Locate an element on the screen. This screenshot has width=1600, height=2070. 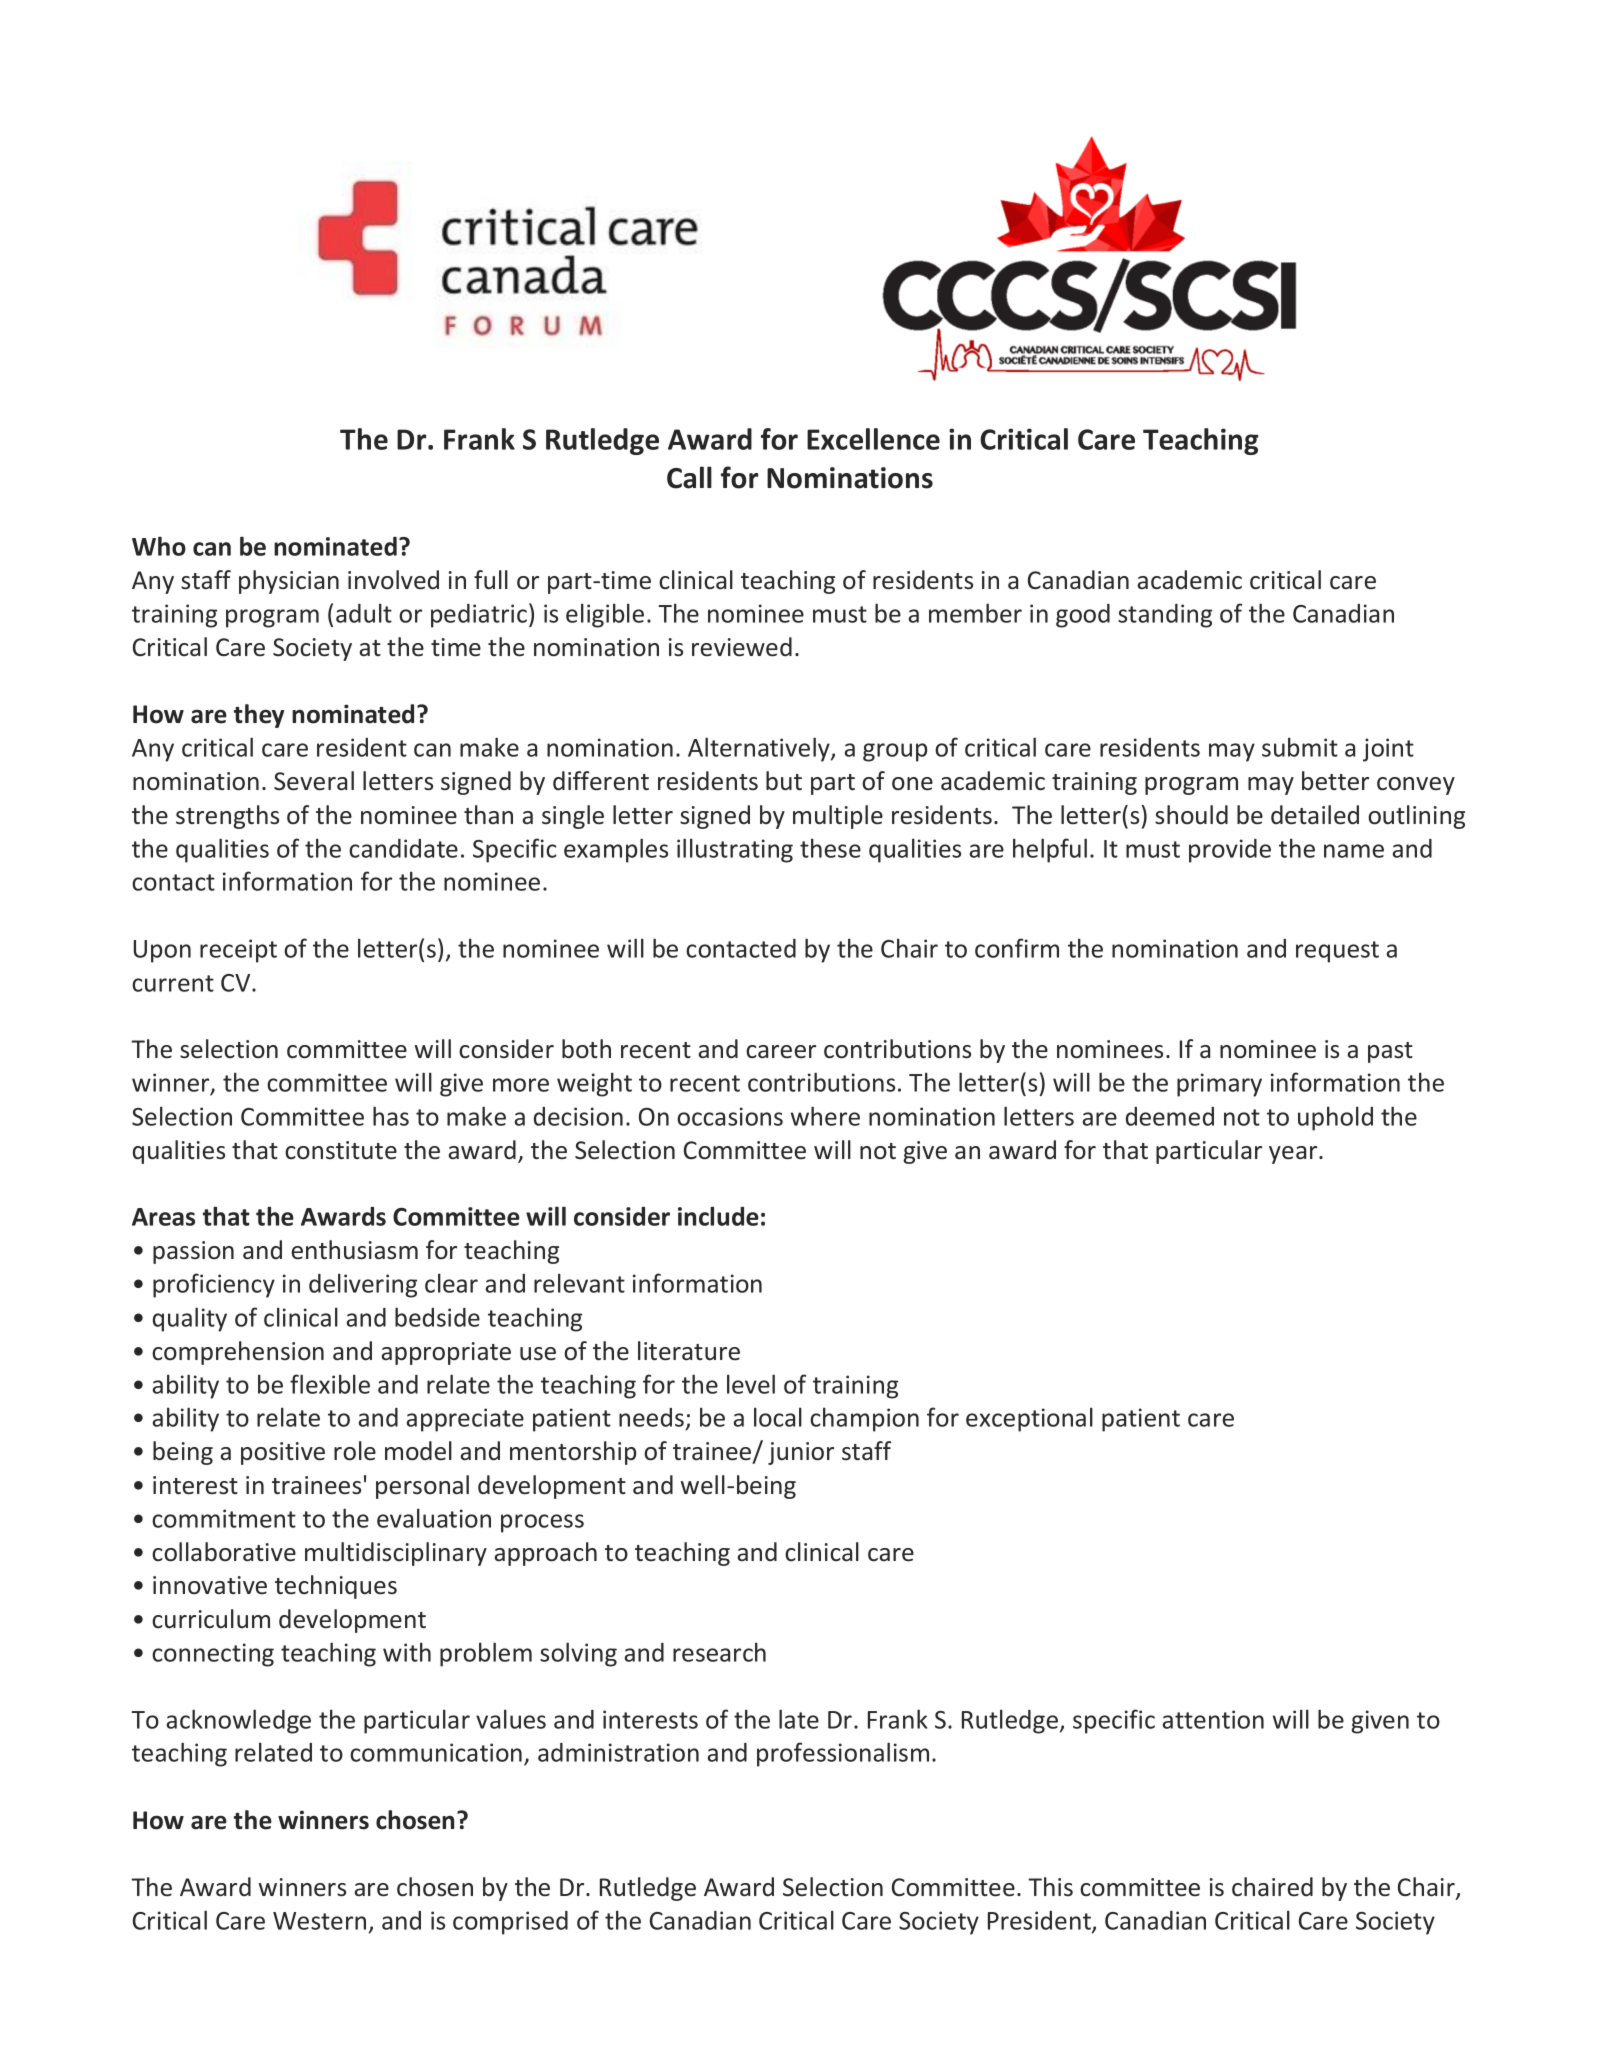
year is located at coordinates (1294, 1155).
